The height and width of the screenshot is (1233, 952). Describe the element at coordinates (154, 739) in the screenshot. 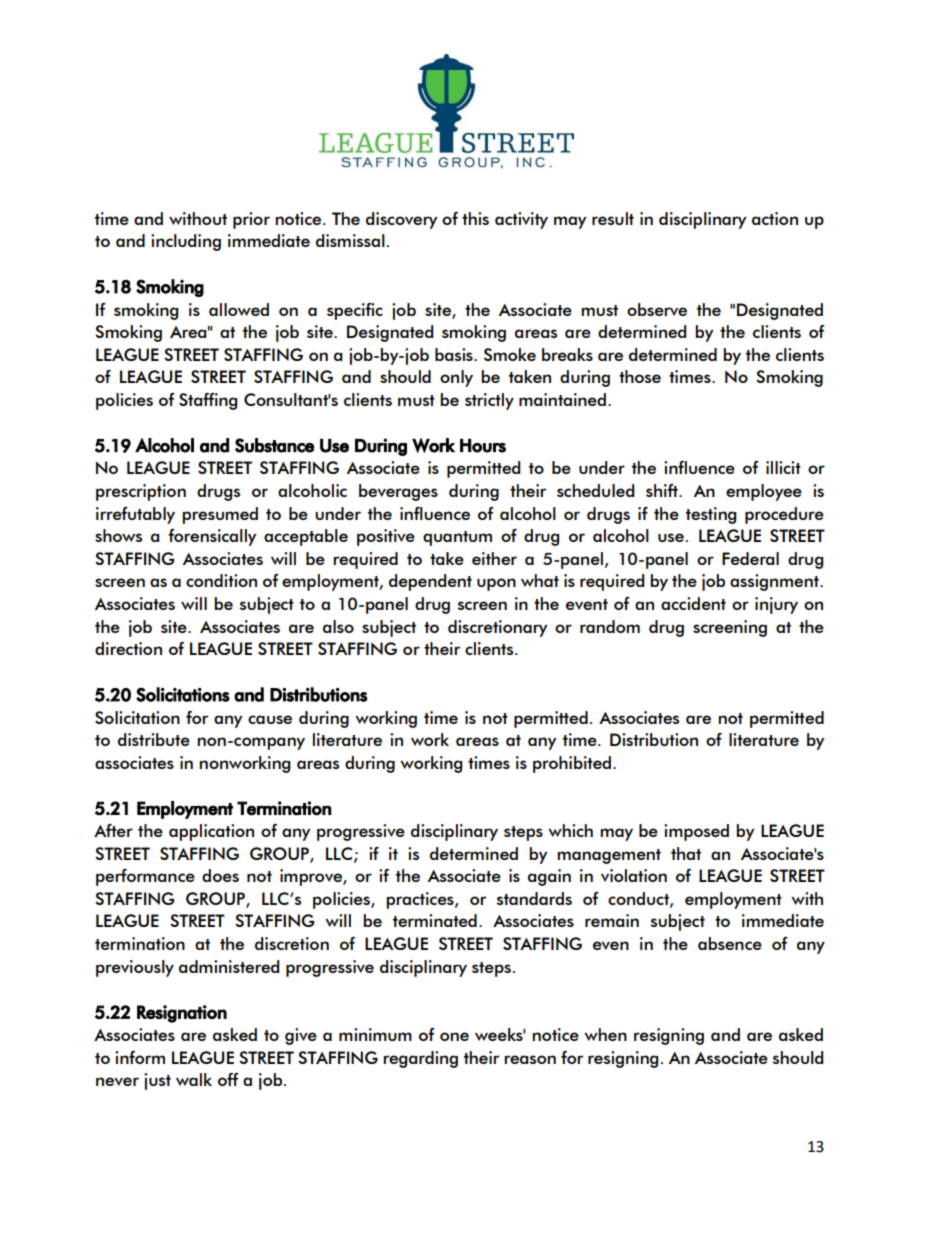

I see `distribute` at that location.
